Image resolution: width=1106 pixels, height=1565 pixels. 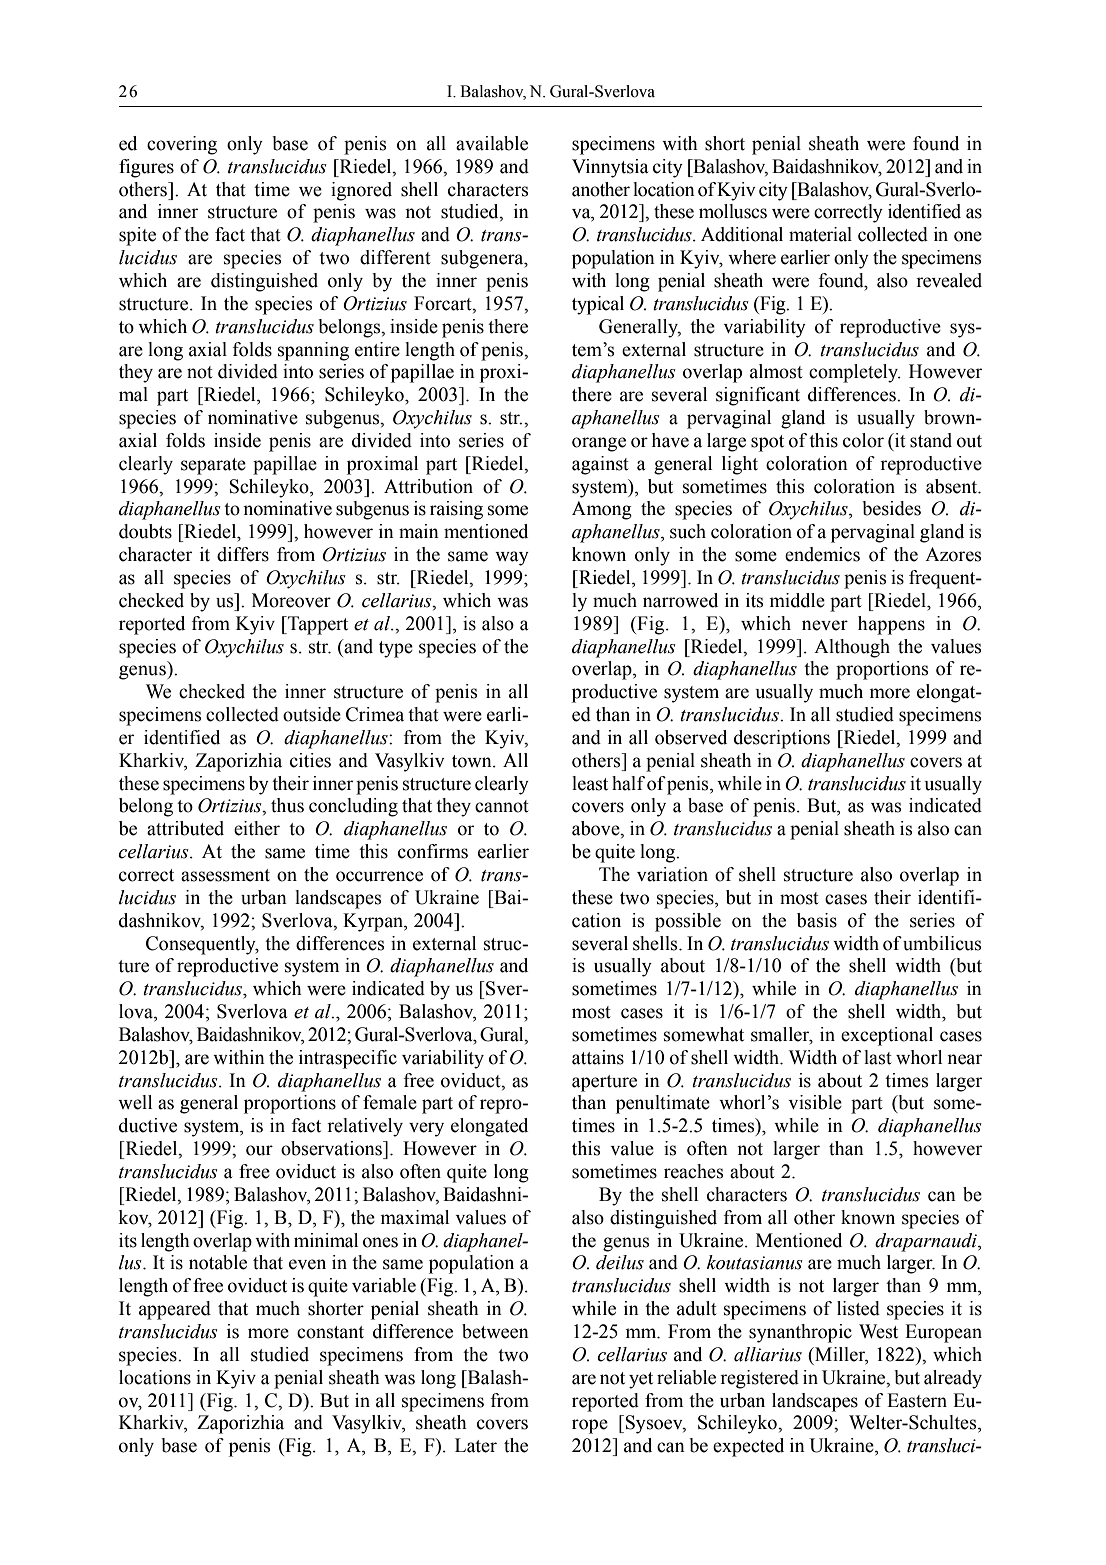 What do you see at coordinates (182, 145) in the screenshot?
I see `covering` at bounding box center [182, 145].
